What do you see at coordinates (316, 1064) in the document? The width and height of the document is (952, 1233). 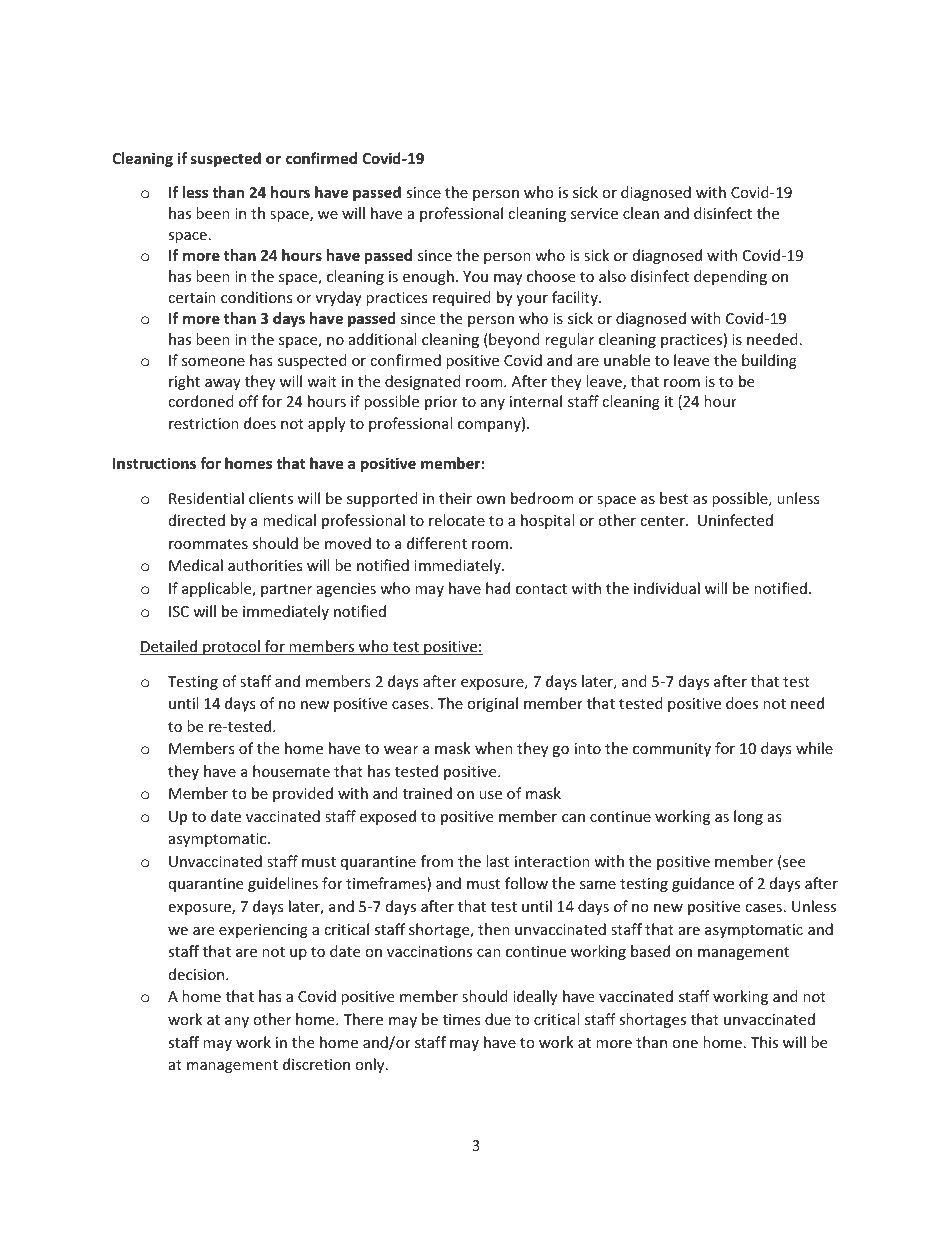 I see `discretion` at bounding box center [316, 1064].
